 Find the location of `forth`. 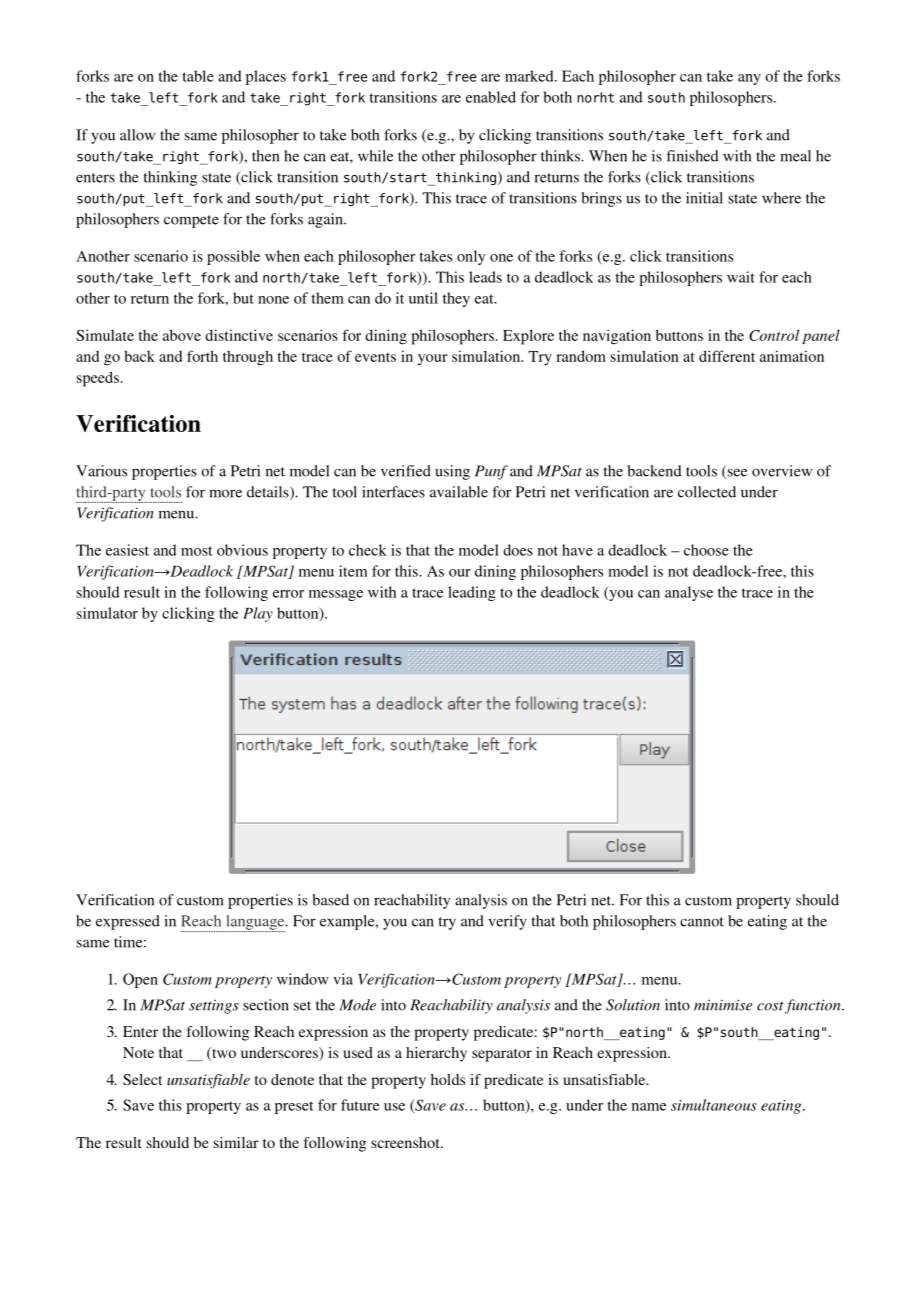

forth is located at coordinates (202, 356).
